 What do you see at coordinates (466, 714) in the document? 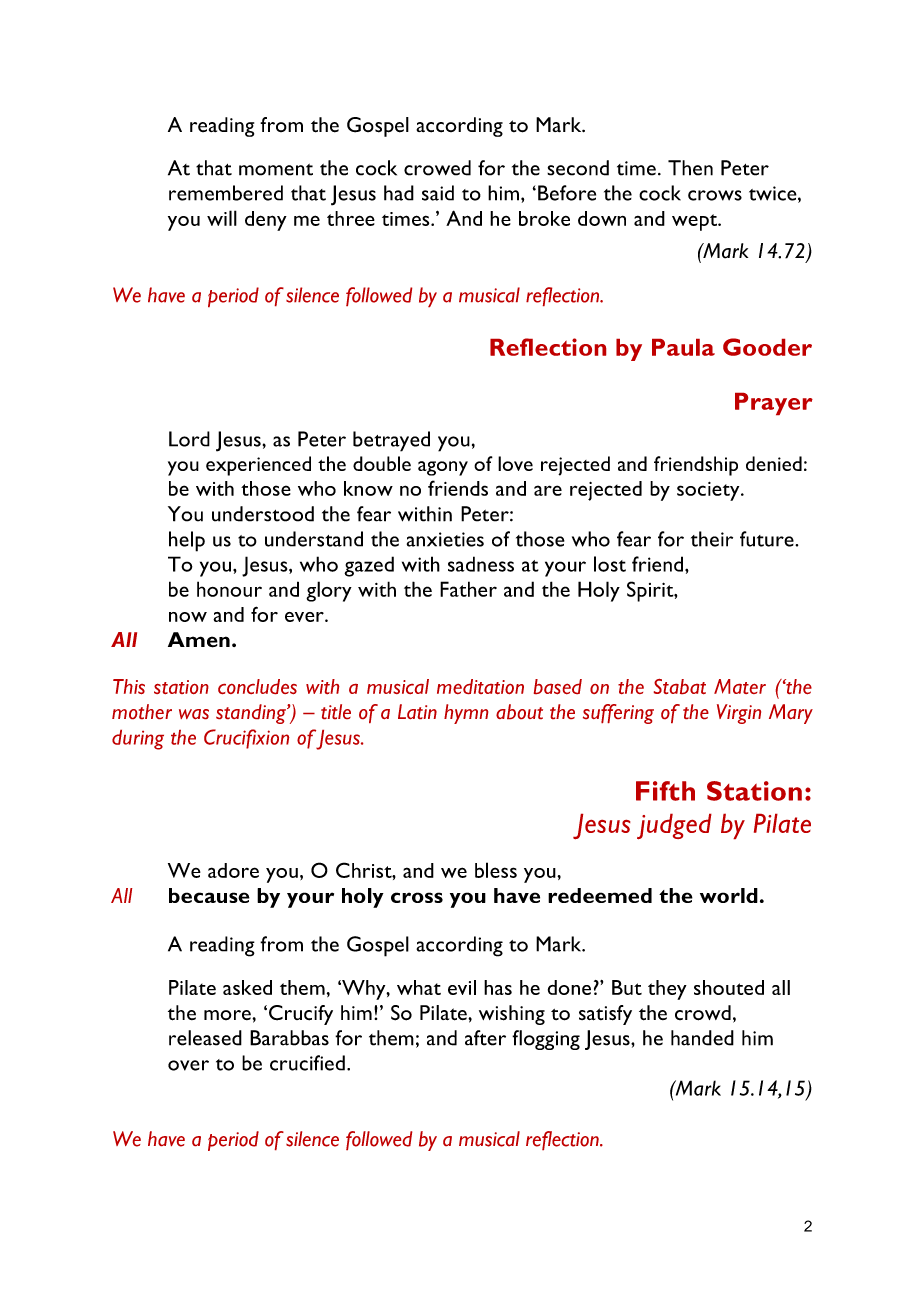
I see `hymn` at bounding box center [466, 714].
